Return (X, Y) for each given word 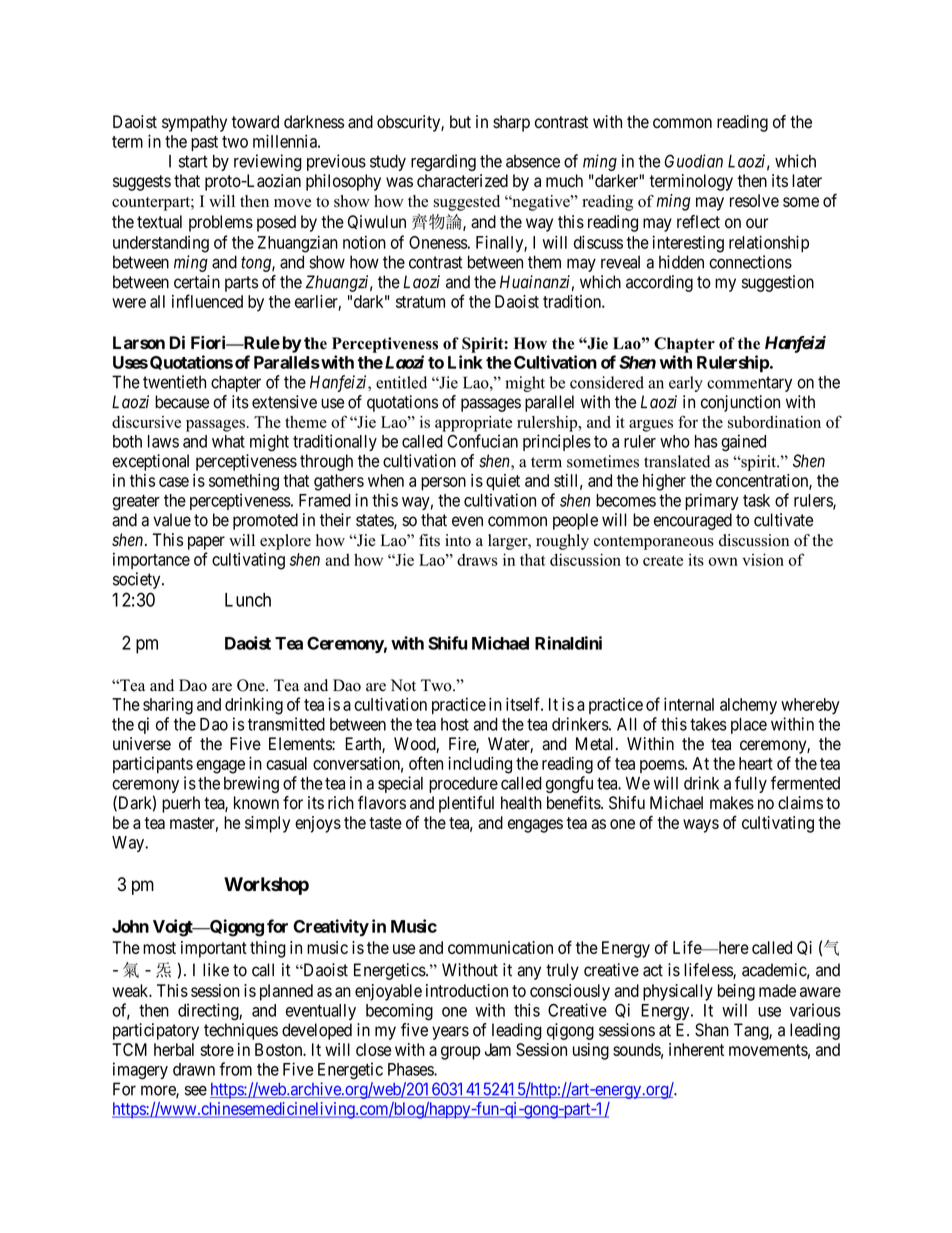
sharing (168, 706)
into (458, 540)
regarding (443, 162)
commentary (749, 384)
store (217, 1050)
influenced (207, 301)
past (204, 143)
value (172, 520)
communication (500, 947)
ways (701, 826)
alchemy (748, 706)
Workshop (266, 886)
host (455, 724)
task (756, 500)
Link (465, 362)
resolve (754, 200)
